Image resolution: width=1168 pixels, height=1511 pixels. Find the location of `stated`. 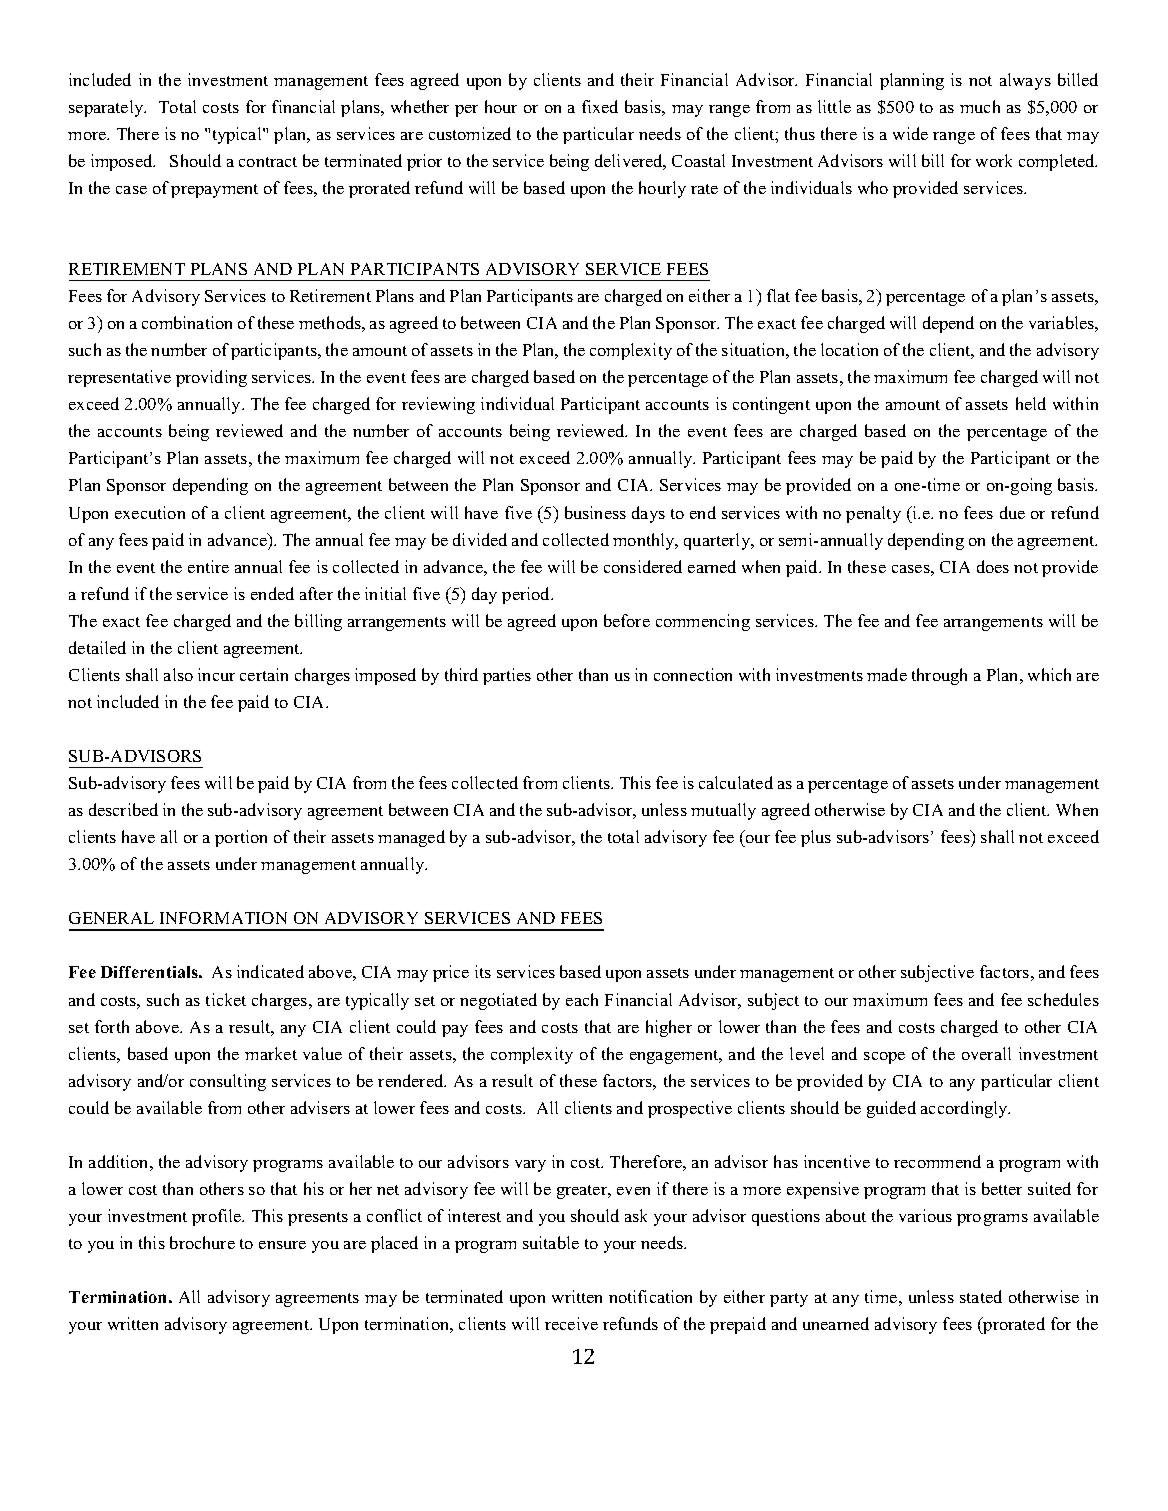

stated is located at coordinates (981, 1296).
